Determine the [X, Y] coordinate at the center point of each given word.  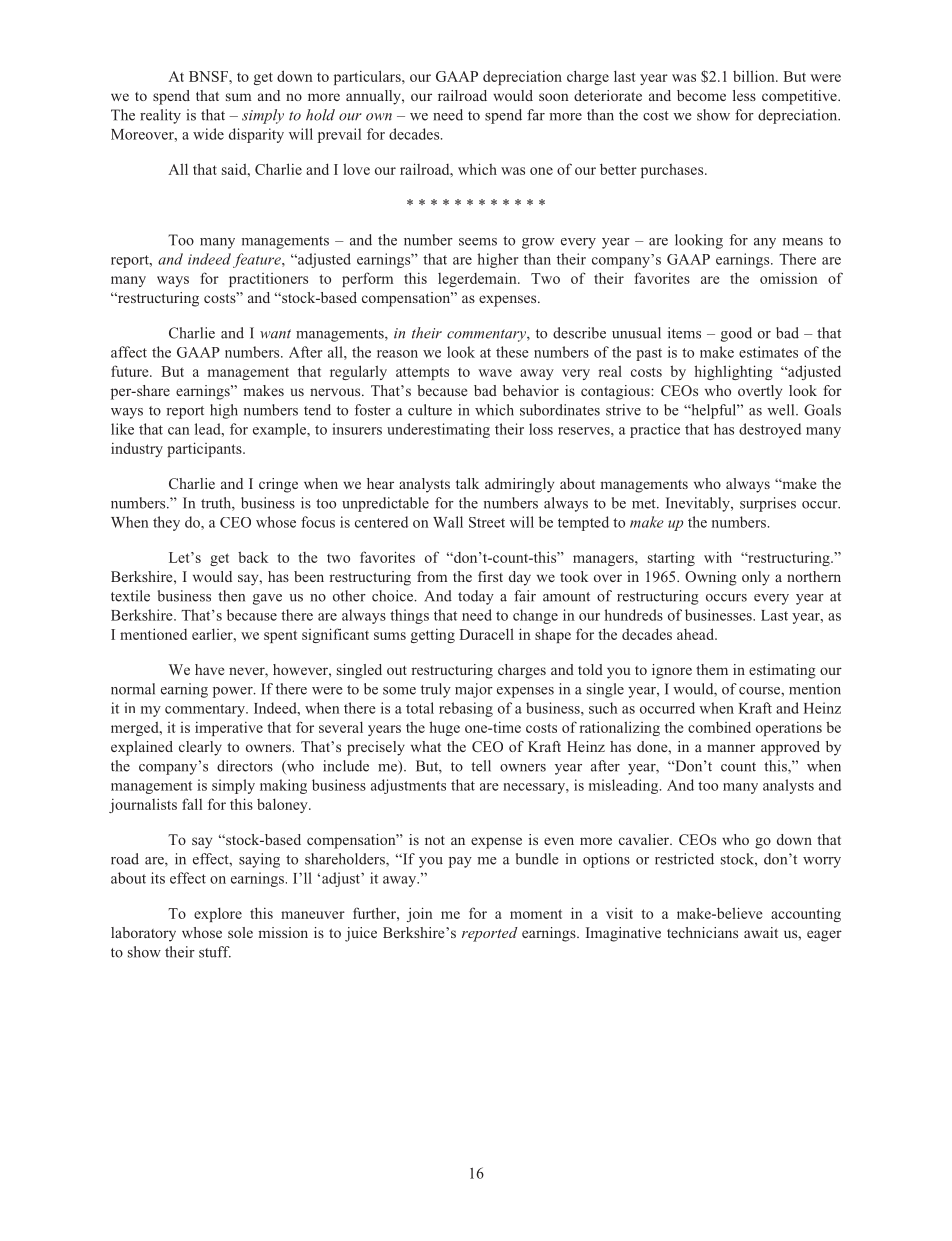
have [209, 669]
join [420, 914]
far [536, 115]
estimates [768, 352]
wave [495, 373]
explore [218, 914]
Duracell [486, 634]
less [744, 95]
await [761, 932]
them [712, 669]
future [131, 371]
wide [208, 134]
